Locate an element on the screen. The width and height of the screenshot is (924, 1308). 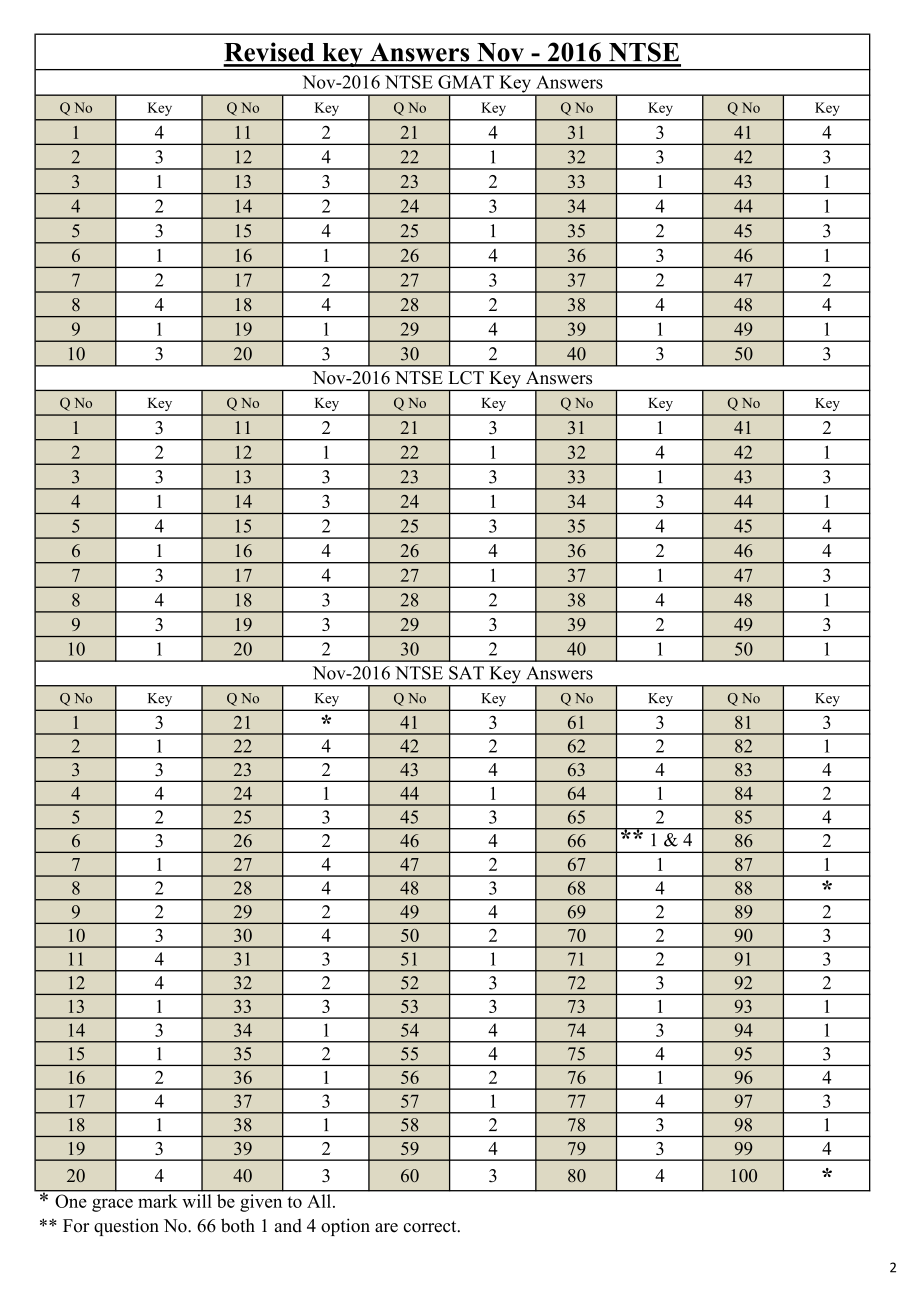
correct is located at coordinates (431, 1227).
